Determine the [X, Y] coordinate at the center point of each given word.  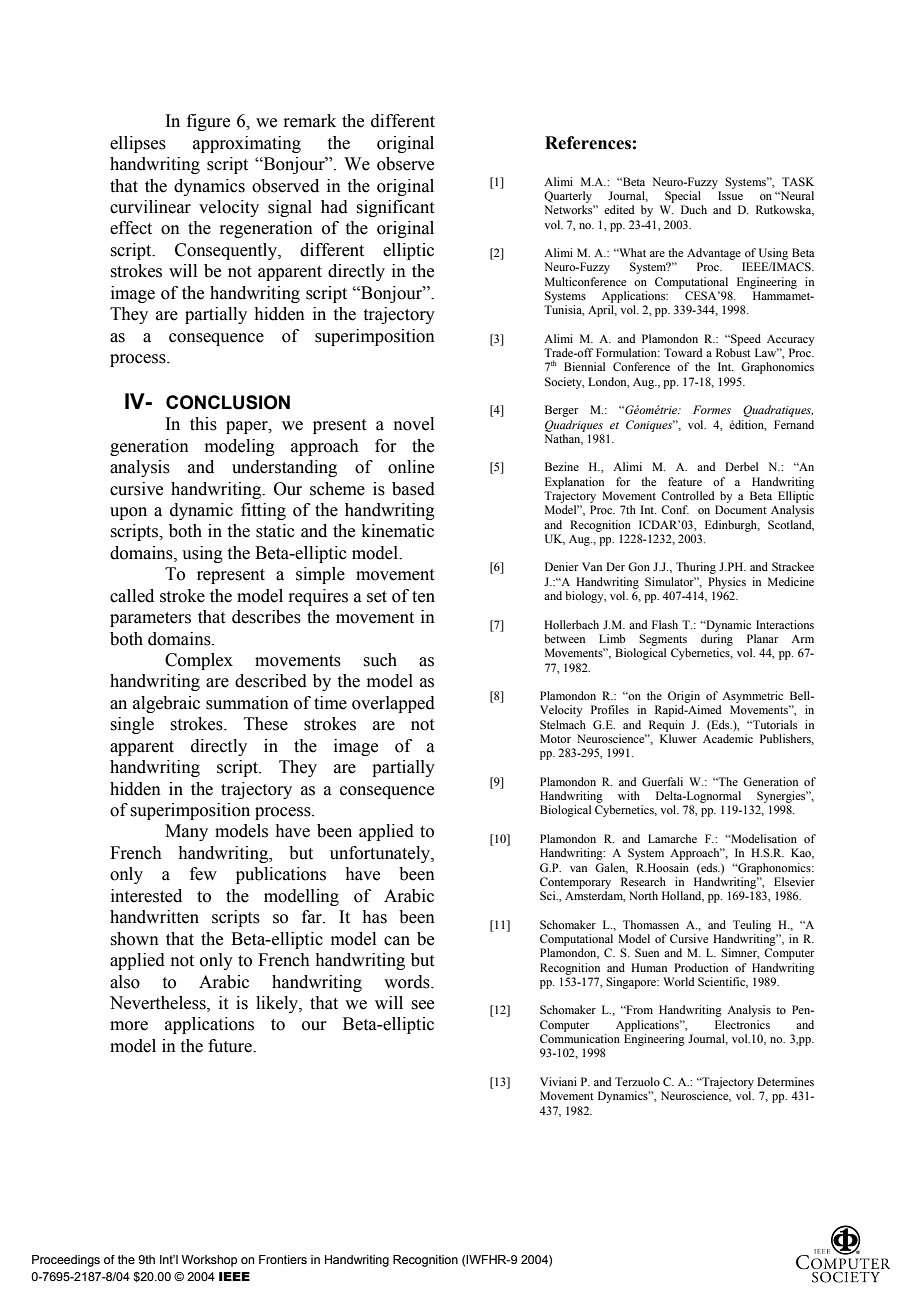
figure [208, 122]
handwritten [154, 917]
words [408, 982]
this [203, 424]
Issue [730, 195]
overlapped [393, 704]
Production [701, 967]
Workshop [209, 1261]
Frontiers [283, 1259]
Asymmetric [752, 697]
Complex [199, 661]
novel [414, 424]
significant [395, 208]
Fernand [794, 424]
